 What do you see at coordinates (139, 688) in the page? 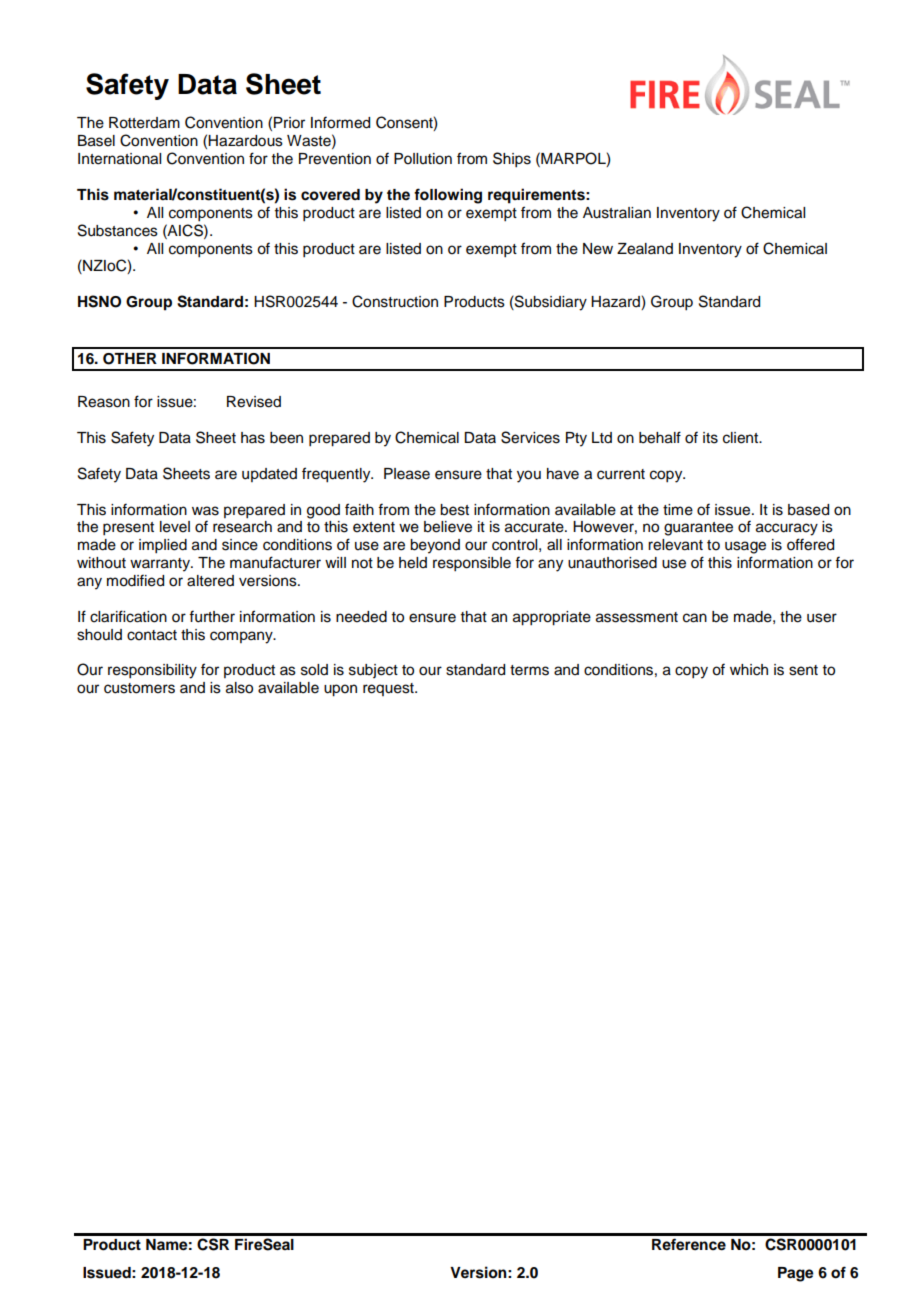
I see `customers` at bounding box center [139, 688].
